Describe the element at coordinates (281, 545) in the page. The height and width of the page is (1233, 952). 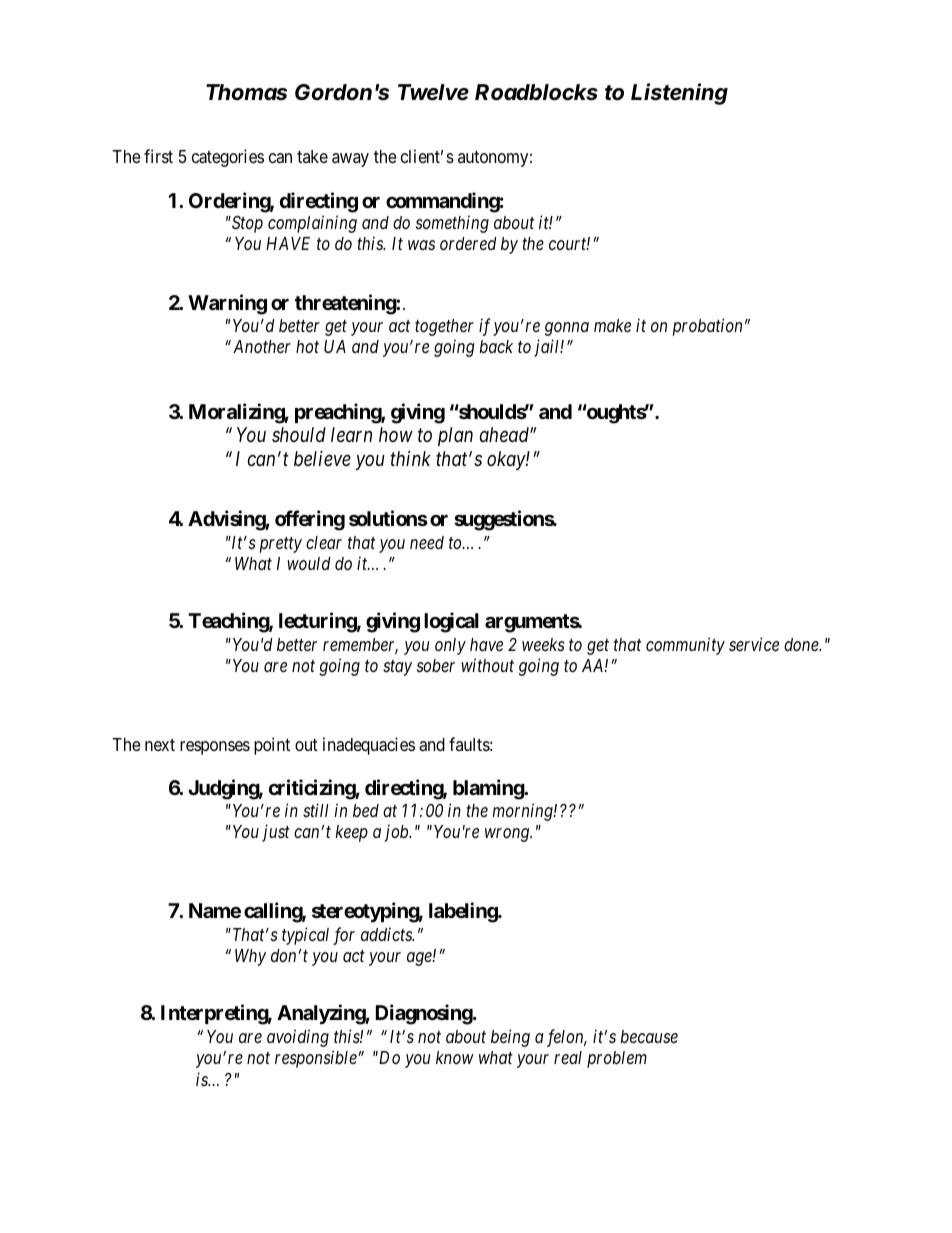
I see `pretty` at that location.
